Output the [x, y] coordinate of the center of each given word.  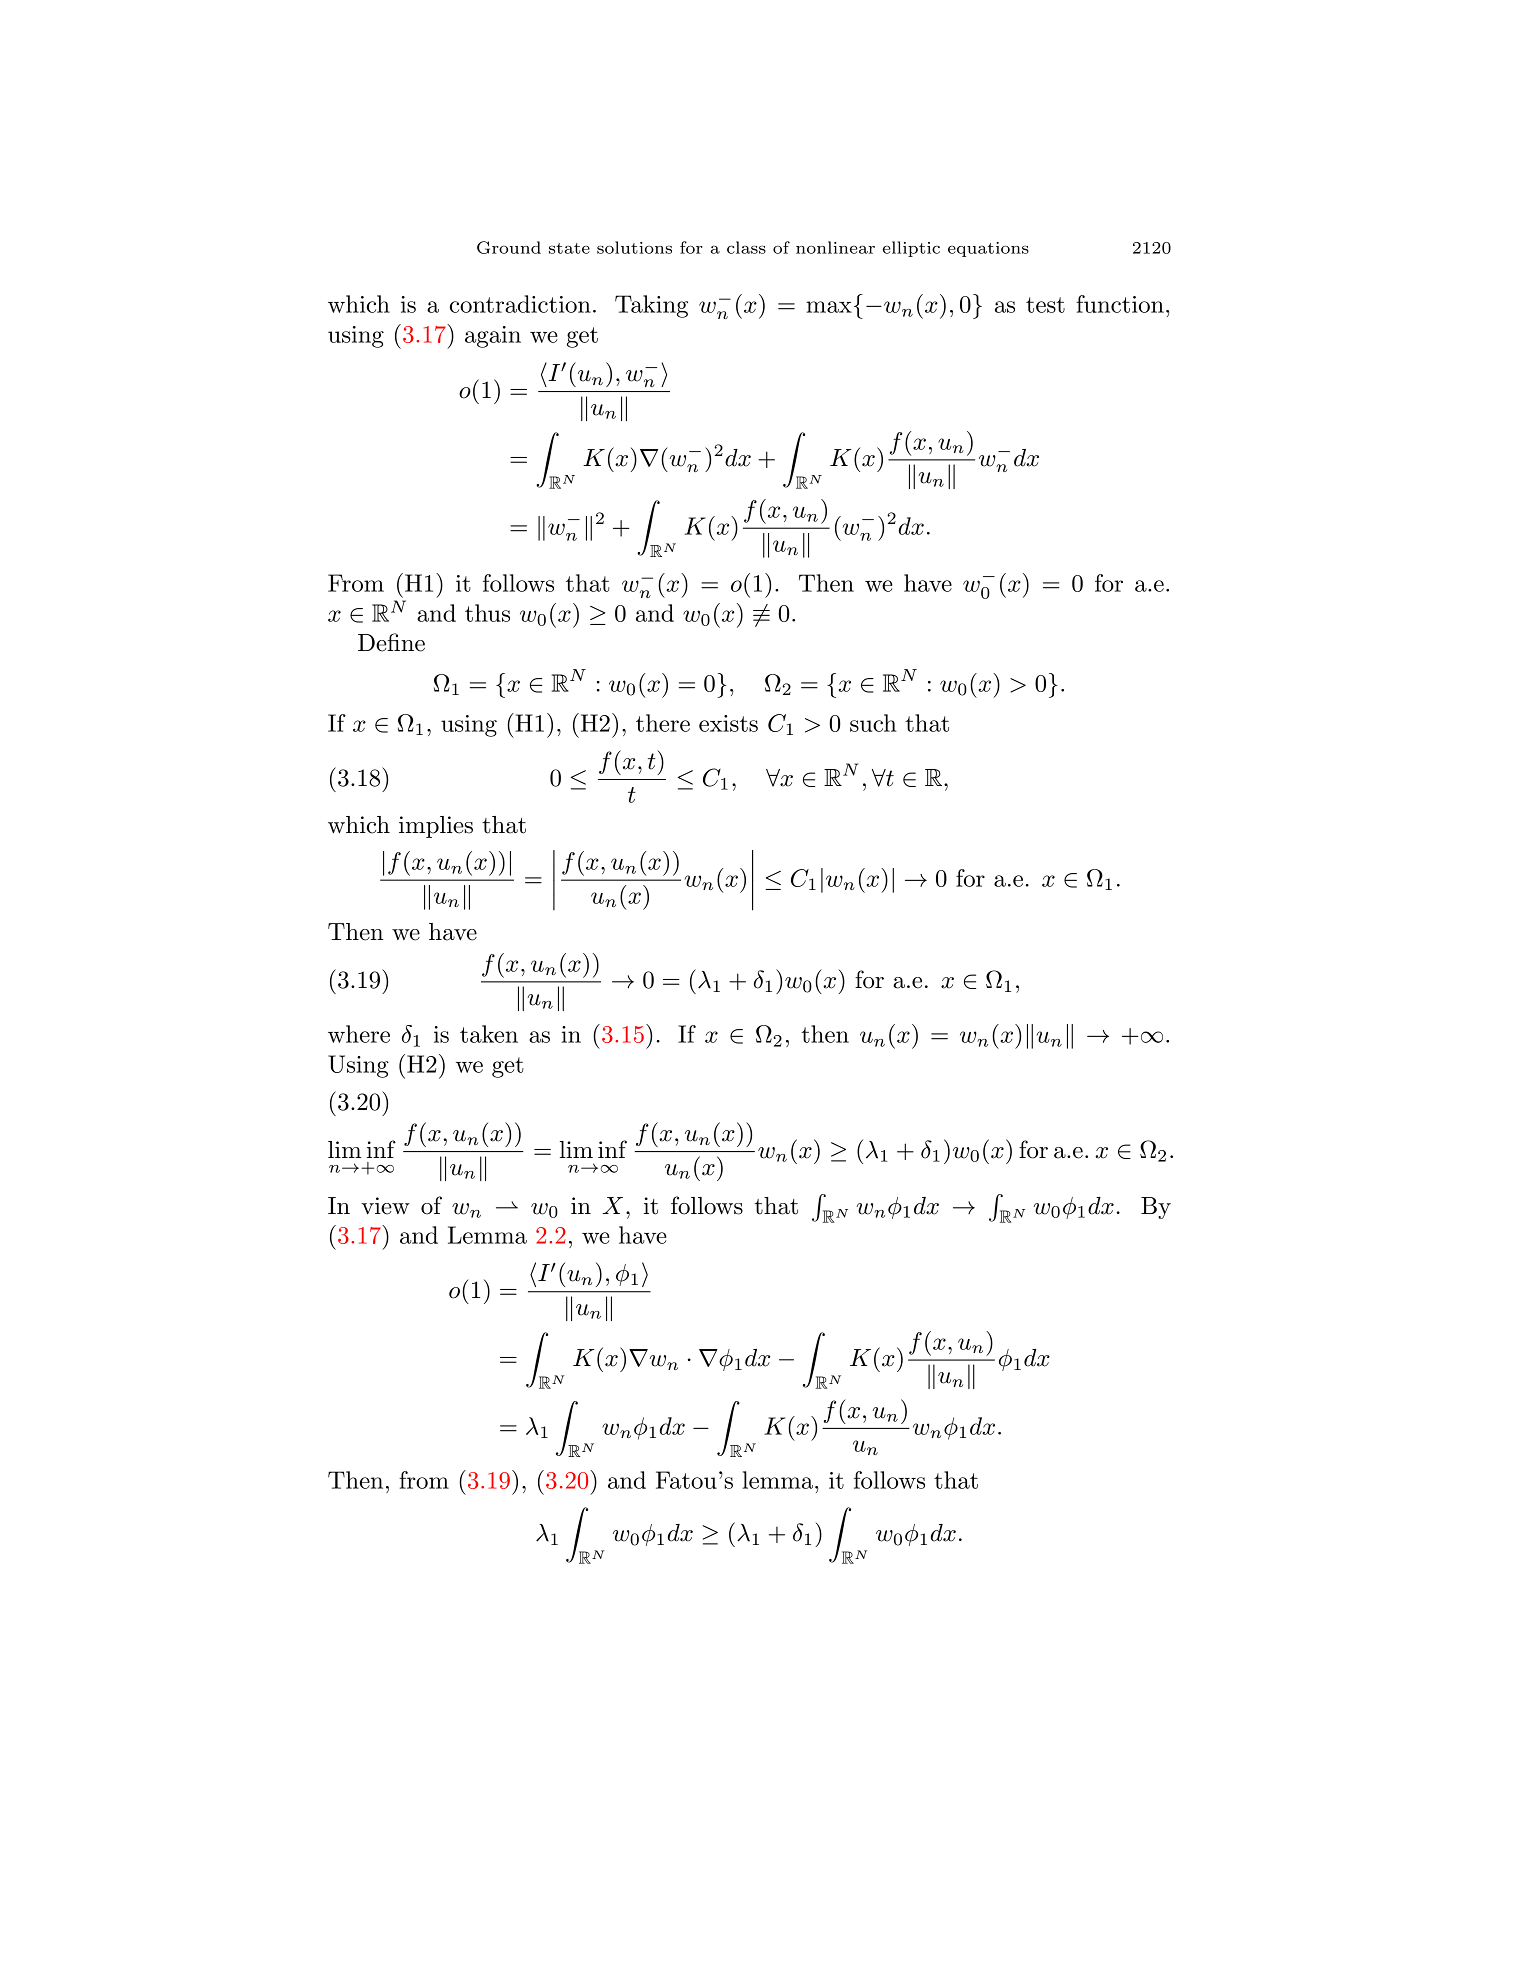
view [385, 1206]
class [746, 247]
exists [728, 723]
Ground [509, 247]
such [873, 723]
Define [391, 642]
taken [489, 1034]
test [1045, 305]
